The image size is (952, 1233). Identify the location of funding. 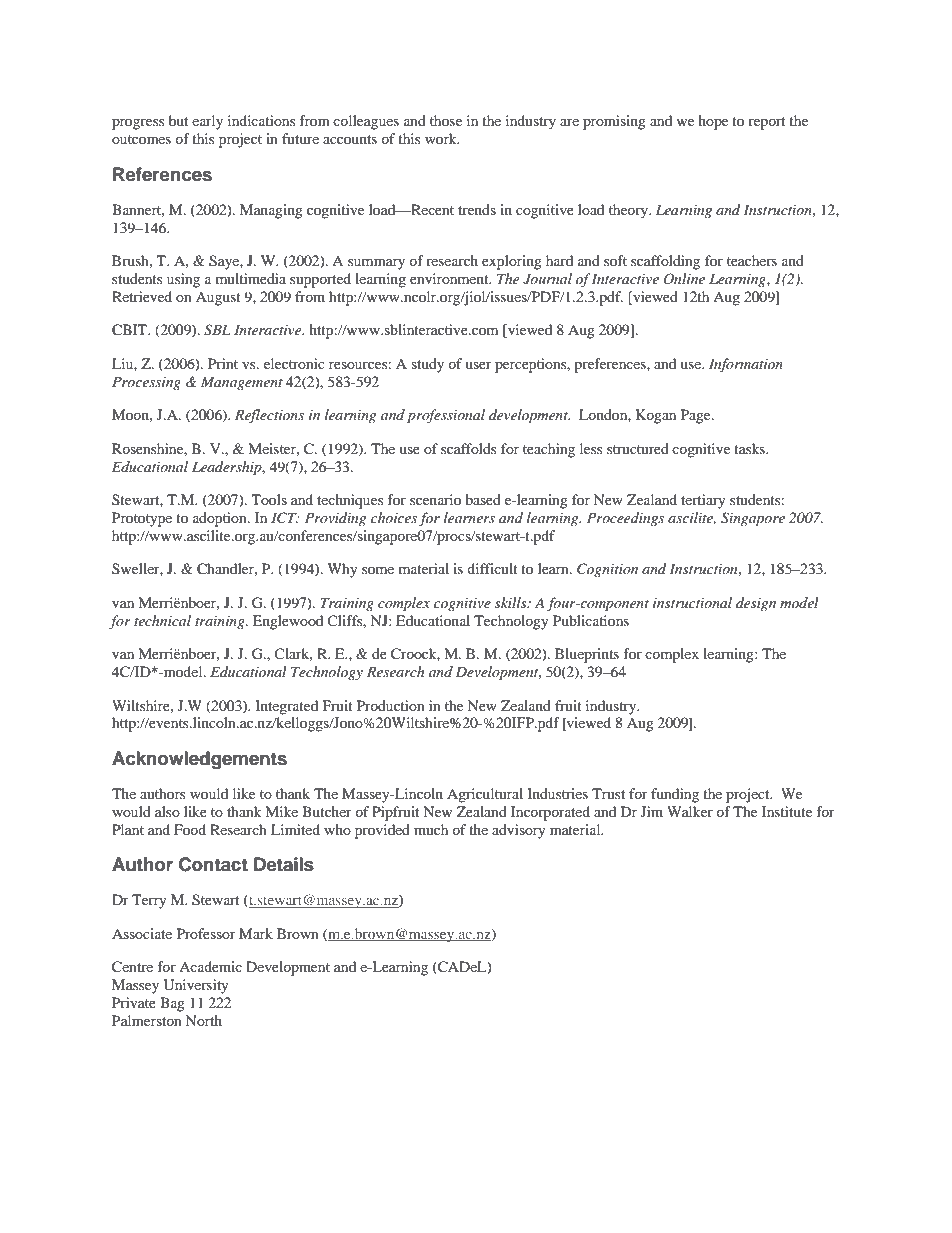
(675, 795).
